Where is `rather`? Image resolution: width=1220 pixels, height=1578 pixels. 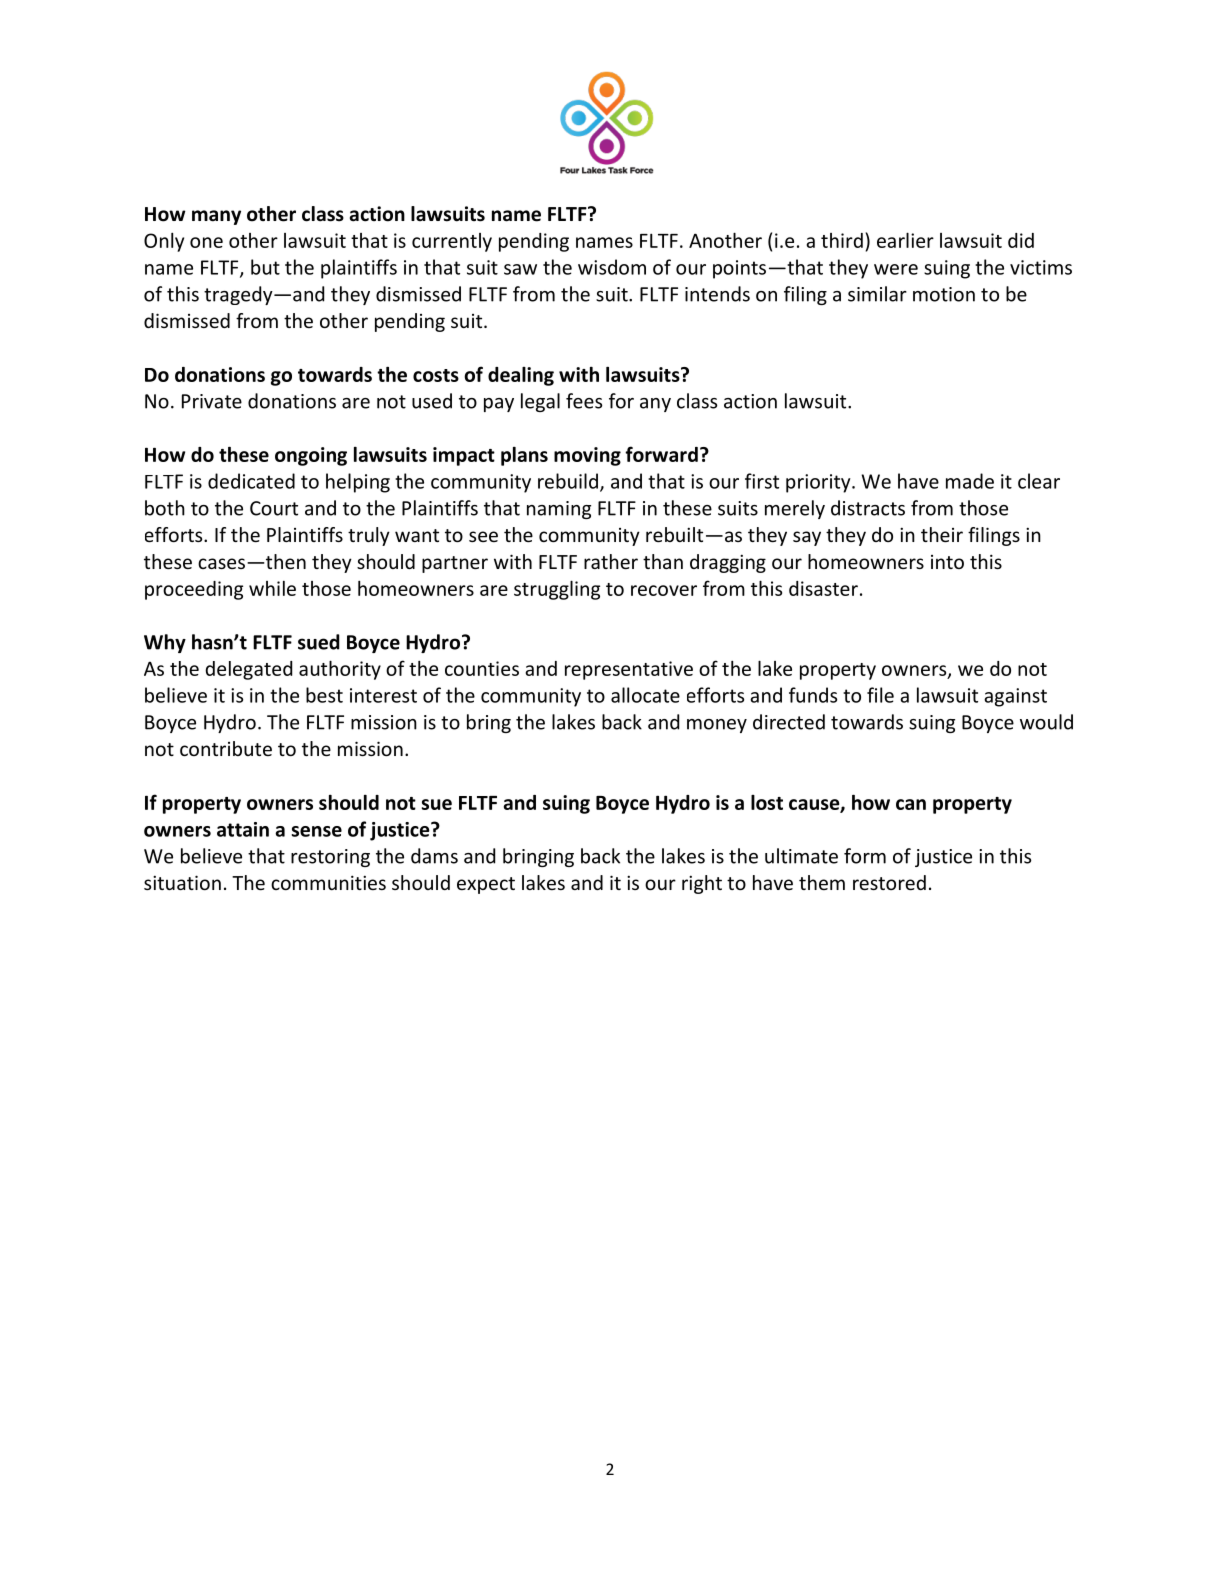
rather is located at coordinates (611, 561).
